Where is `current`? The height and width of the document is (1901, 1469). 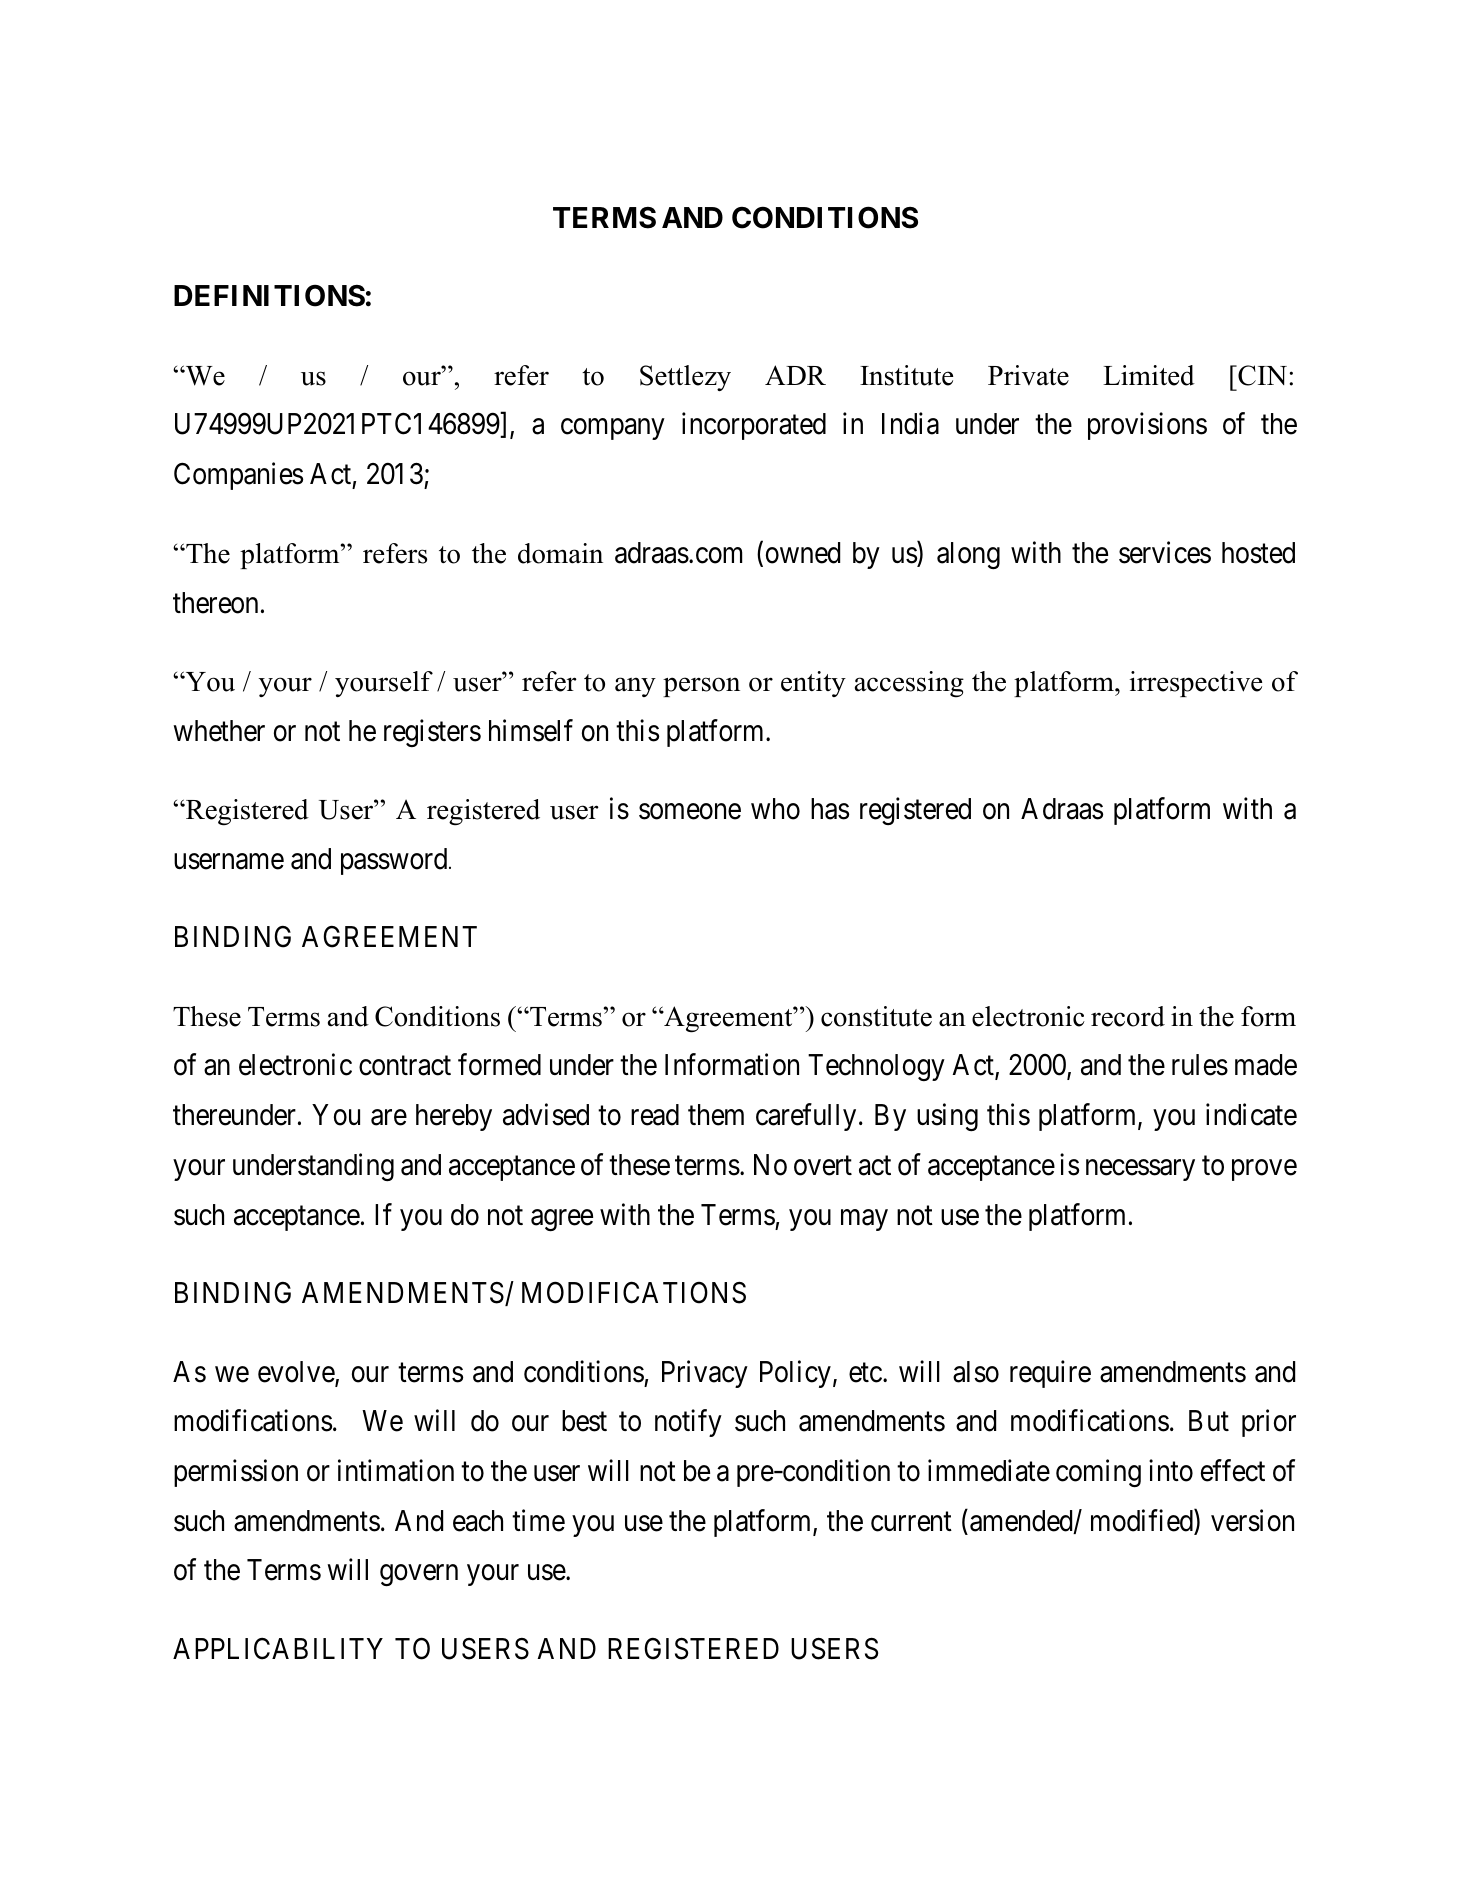 current is located at coordinates (911, 1522).
